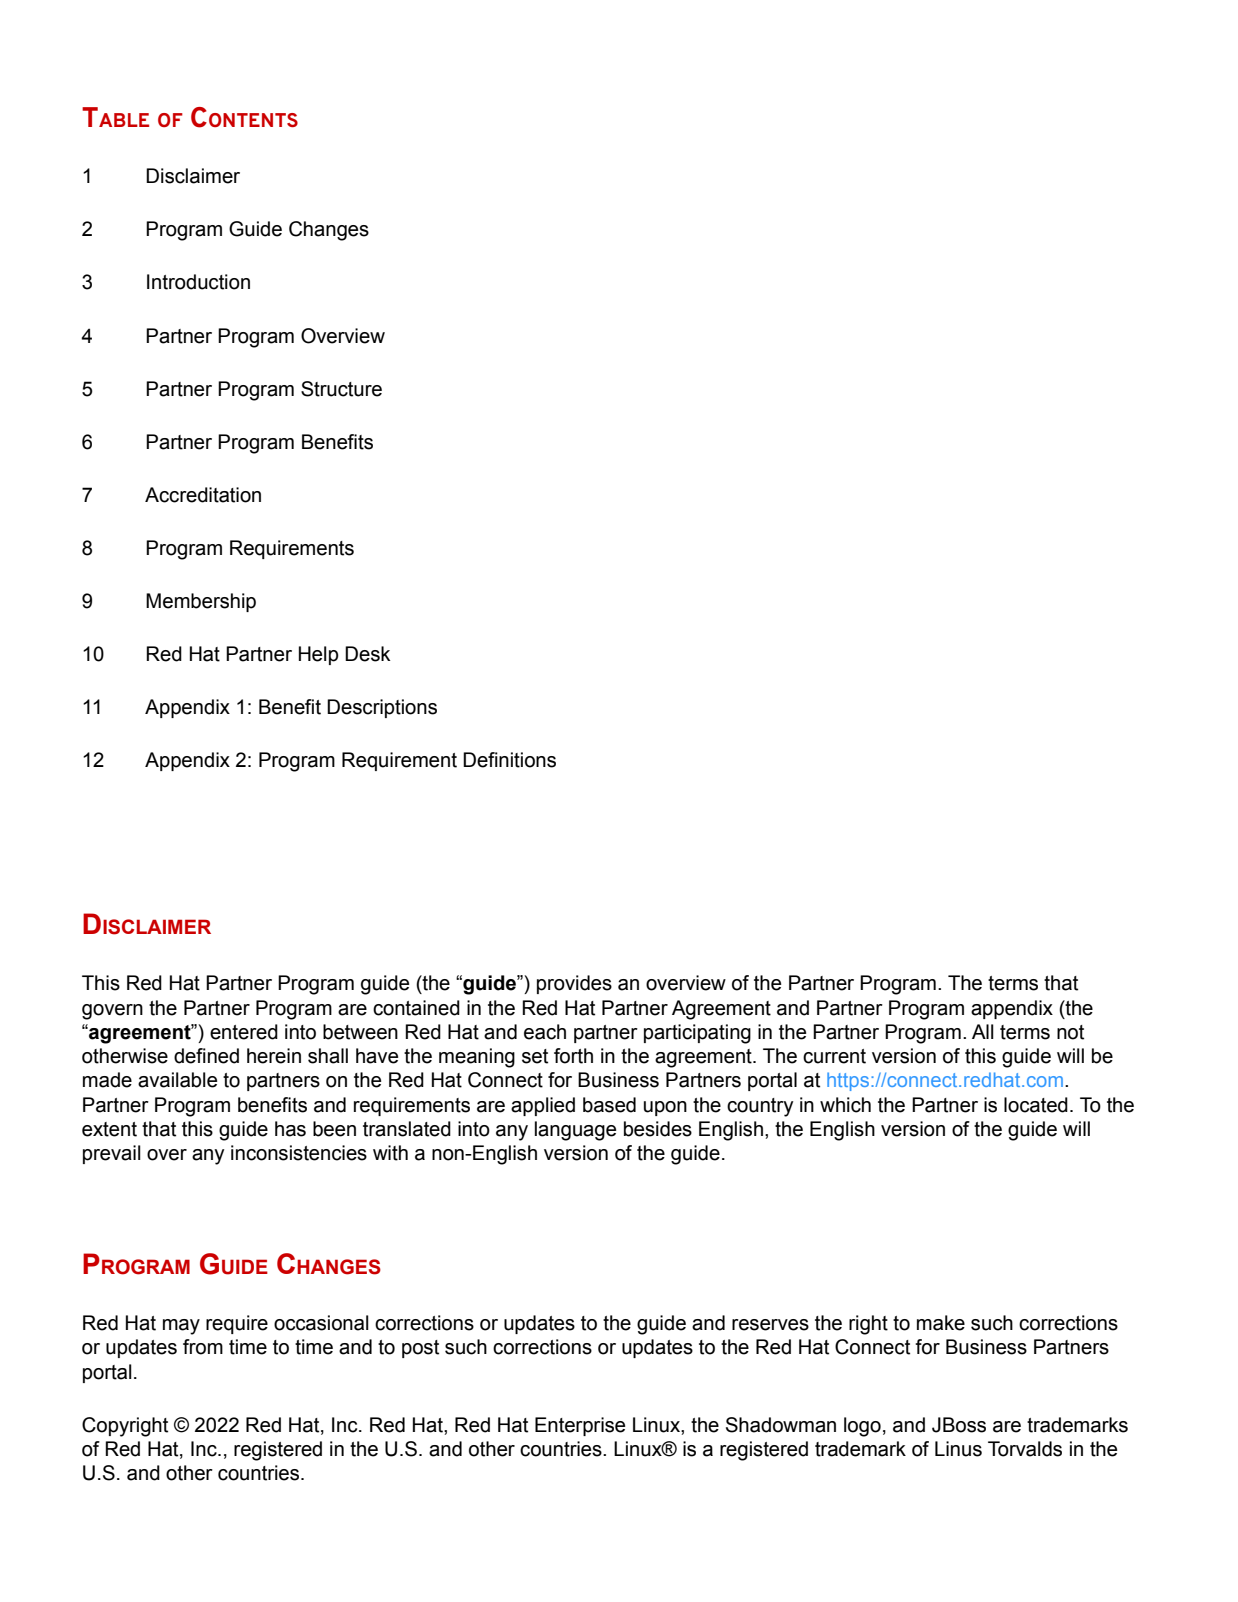 The width and height of the screenshot is (1238, 1602). I want to click on entered, so click(244, 1032).
